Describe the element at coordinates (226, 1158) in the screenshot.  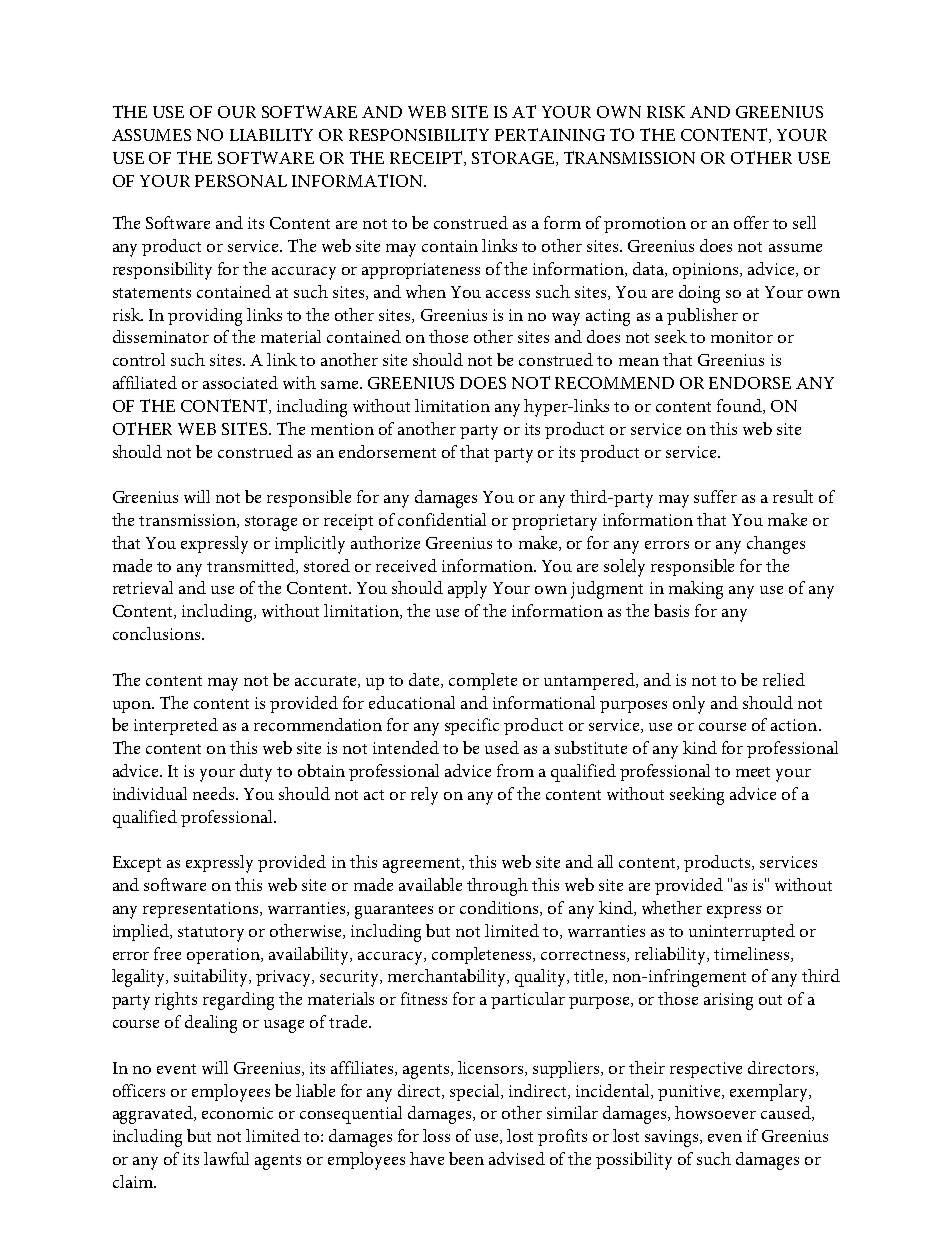
I see `lawful` at that location.
